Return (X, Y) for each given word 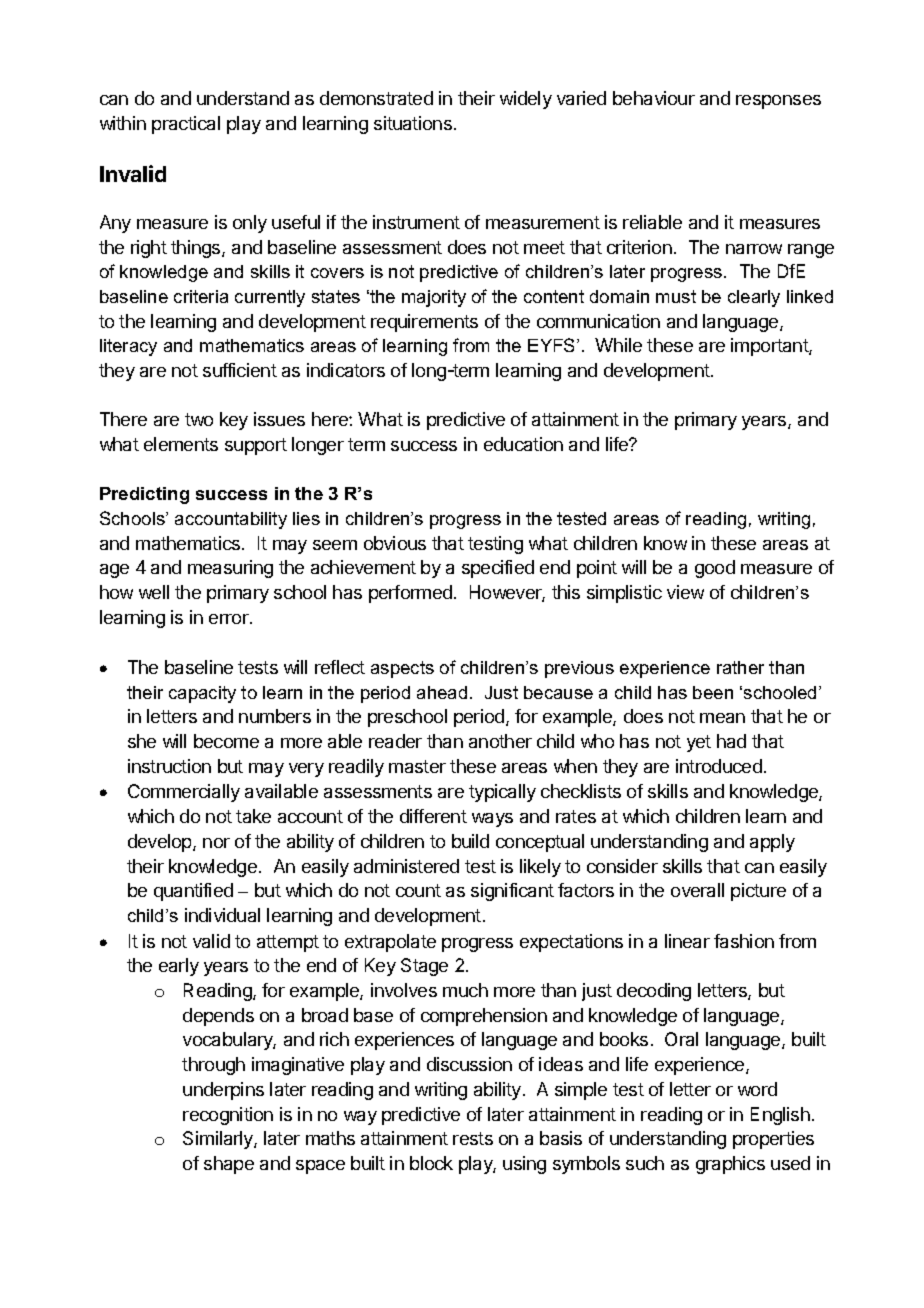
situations (413, 123)
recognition (228, 1116)
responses (778, 102)
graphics (730, 1165)
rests (473, 1138)
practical (186, 125)
